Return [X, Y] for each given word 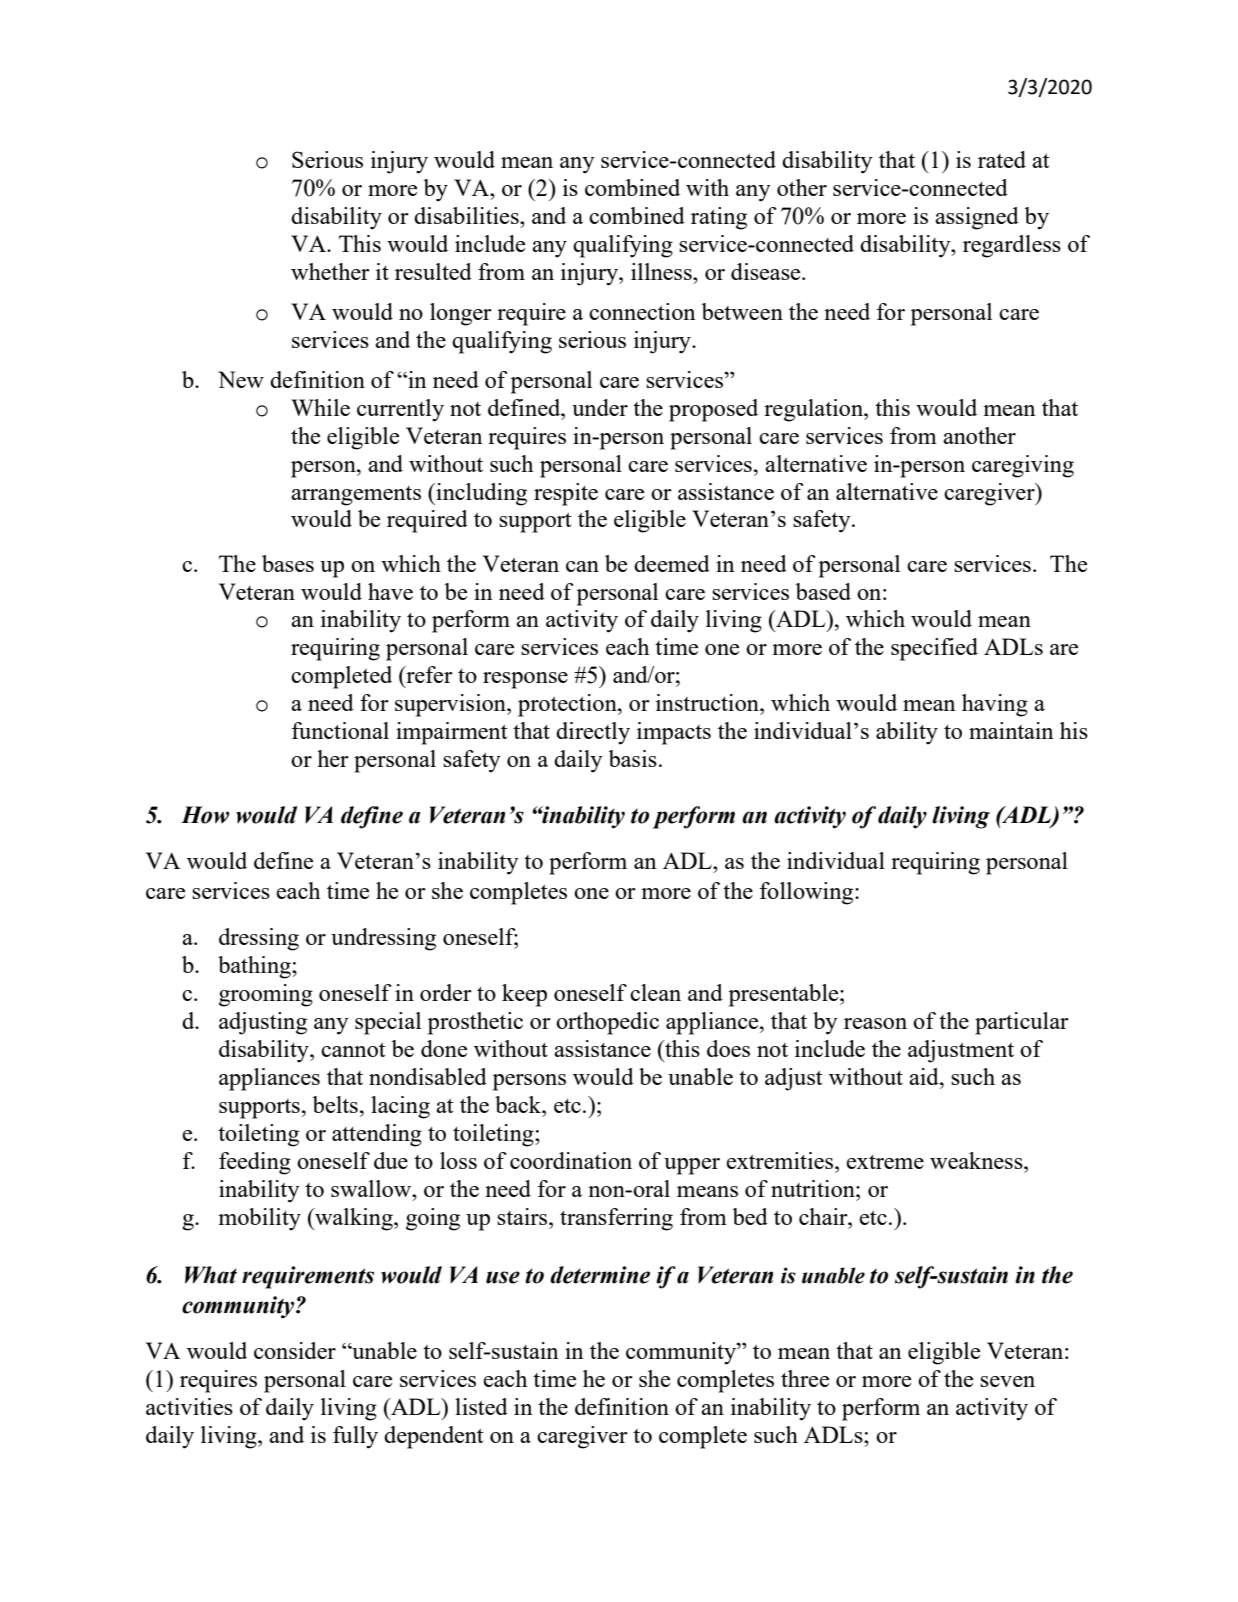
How [205, 815]
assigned [977, 218]
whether [330, 271]
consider [295, 1350]
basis [633, 758]
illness [662, 271]
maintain [1011, 730]
